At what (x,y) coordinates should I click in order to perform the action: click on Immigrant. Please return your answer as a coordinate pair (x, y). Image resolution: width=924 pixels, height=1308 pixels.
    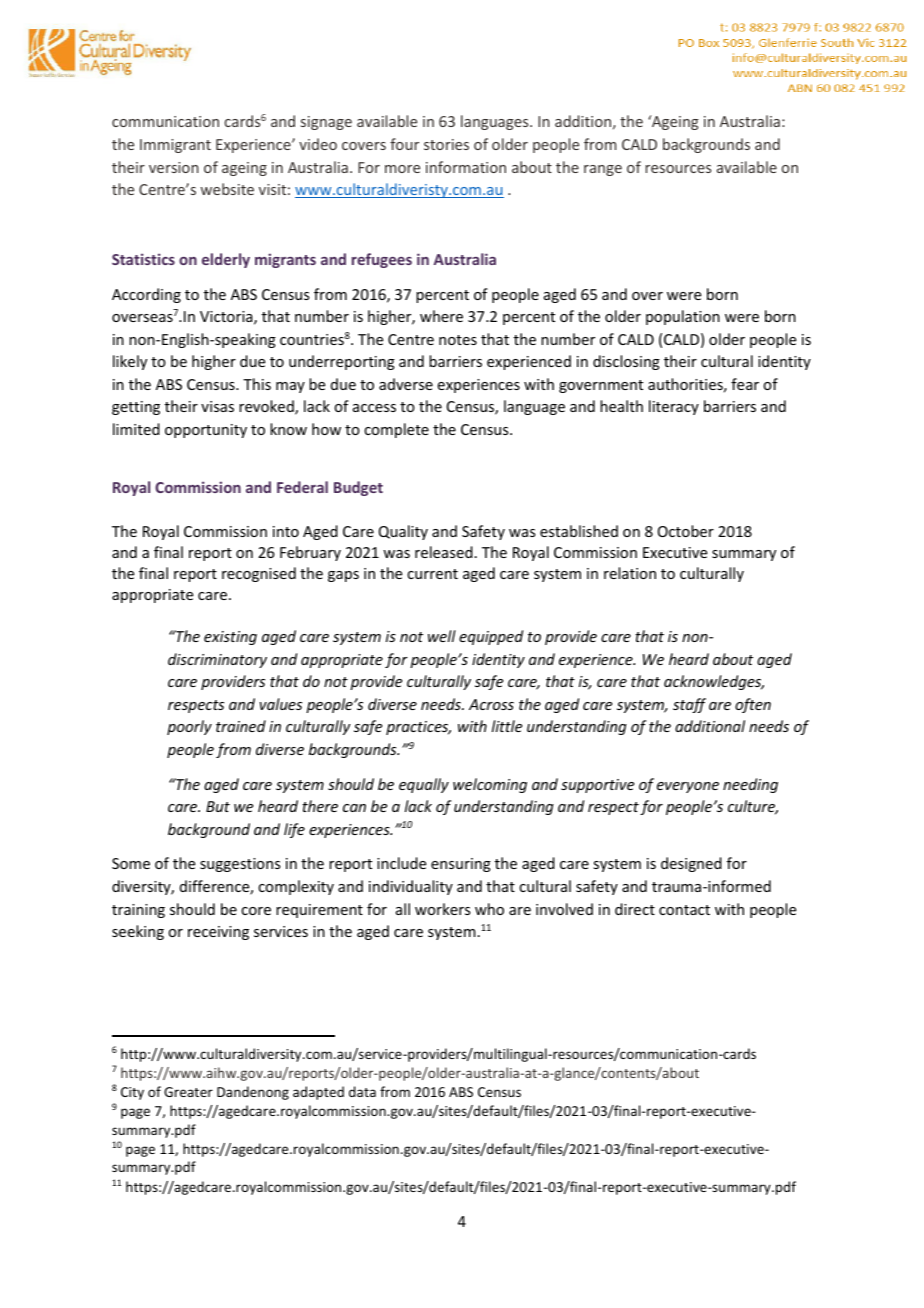
    Looking at the image, I should click on (175, 146).
